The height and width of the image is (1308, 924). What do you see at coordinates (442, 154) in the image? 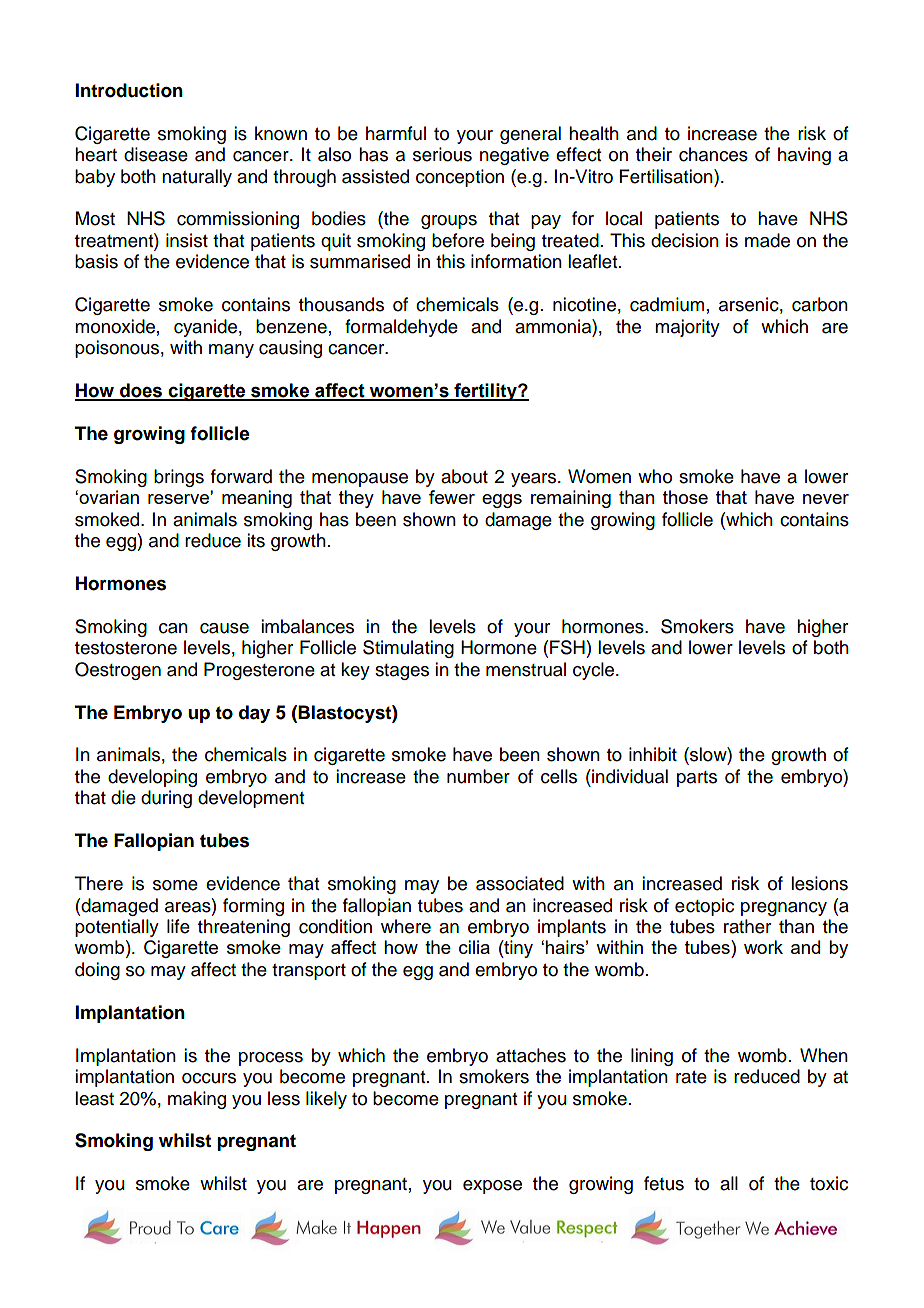
I see `serious` at bounding box center [442, 154].
